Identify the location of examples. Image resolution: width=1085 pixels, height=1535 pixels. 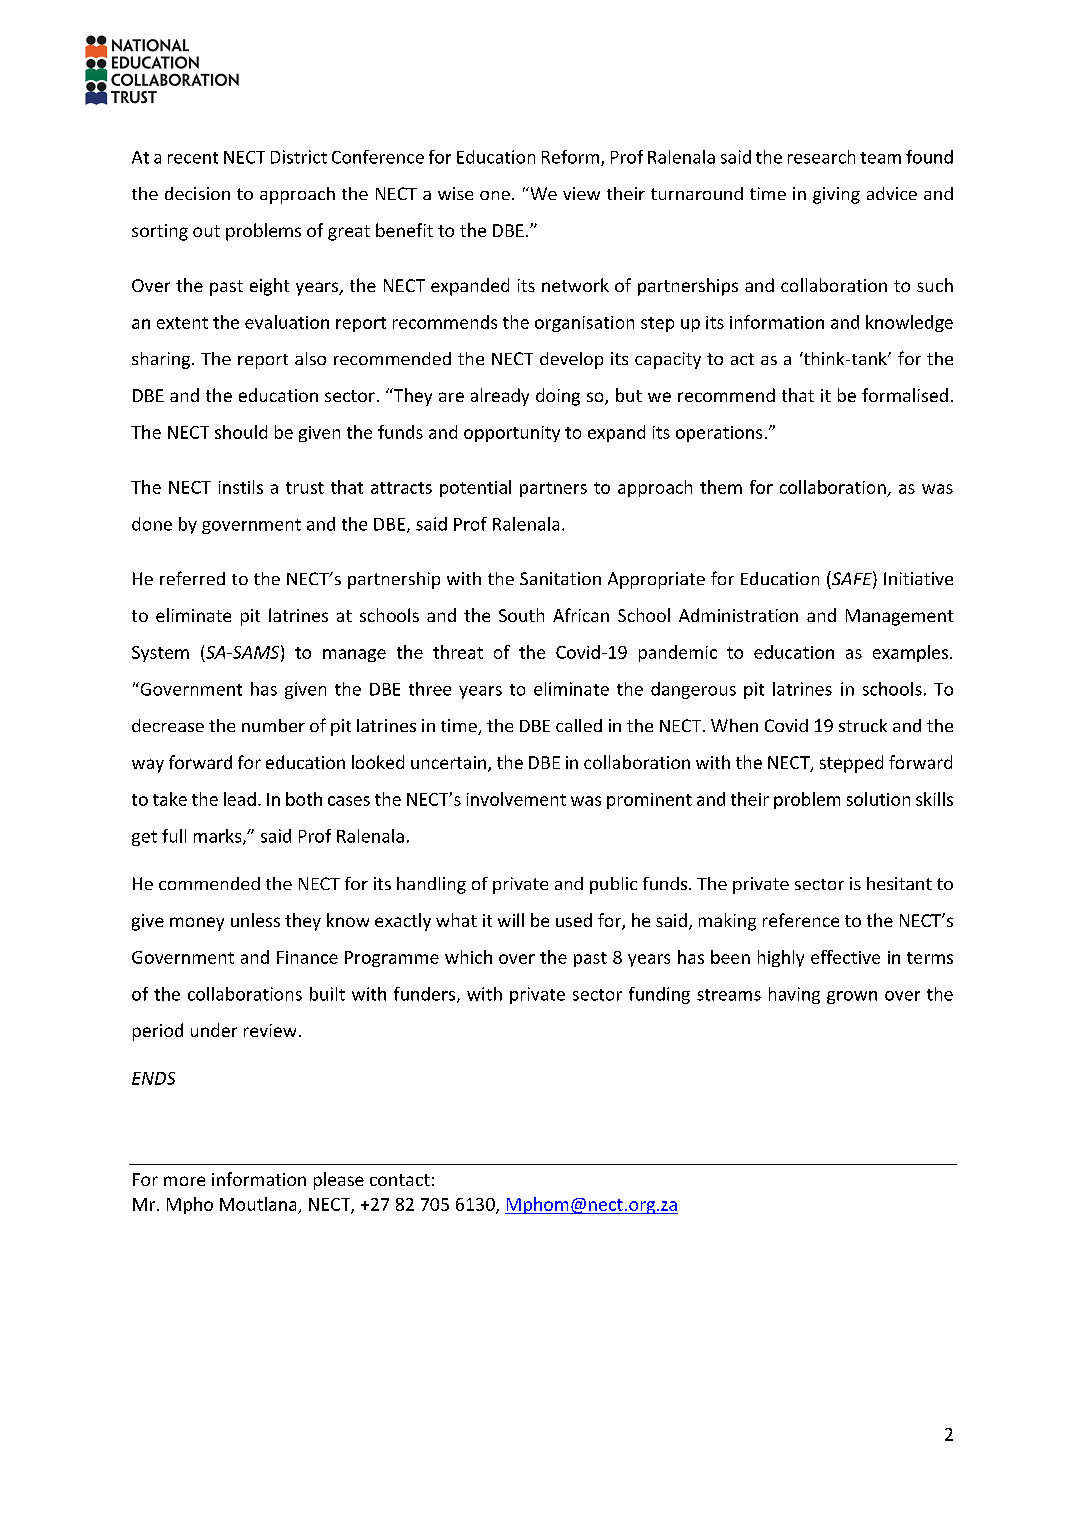
(910, 653).
